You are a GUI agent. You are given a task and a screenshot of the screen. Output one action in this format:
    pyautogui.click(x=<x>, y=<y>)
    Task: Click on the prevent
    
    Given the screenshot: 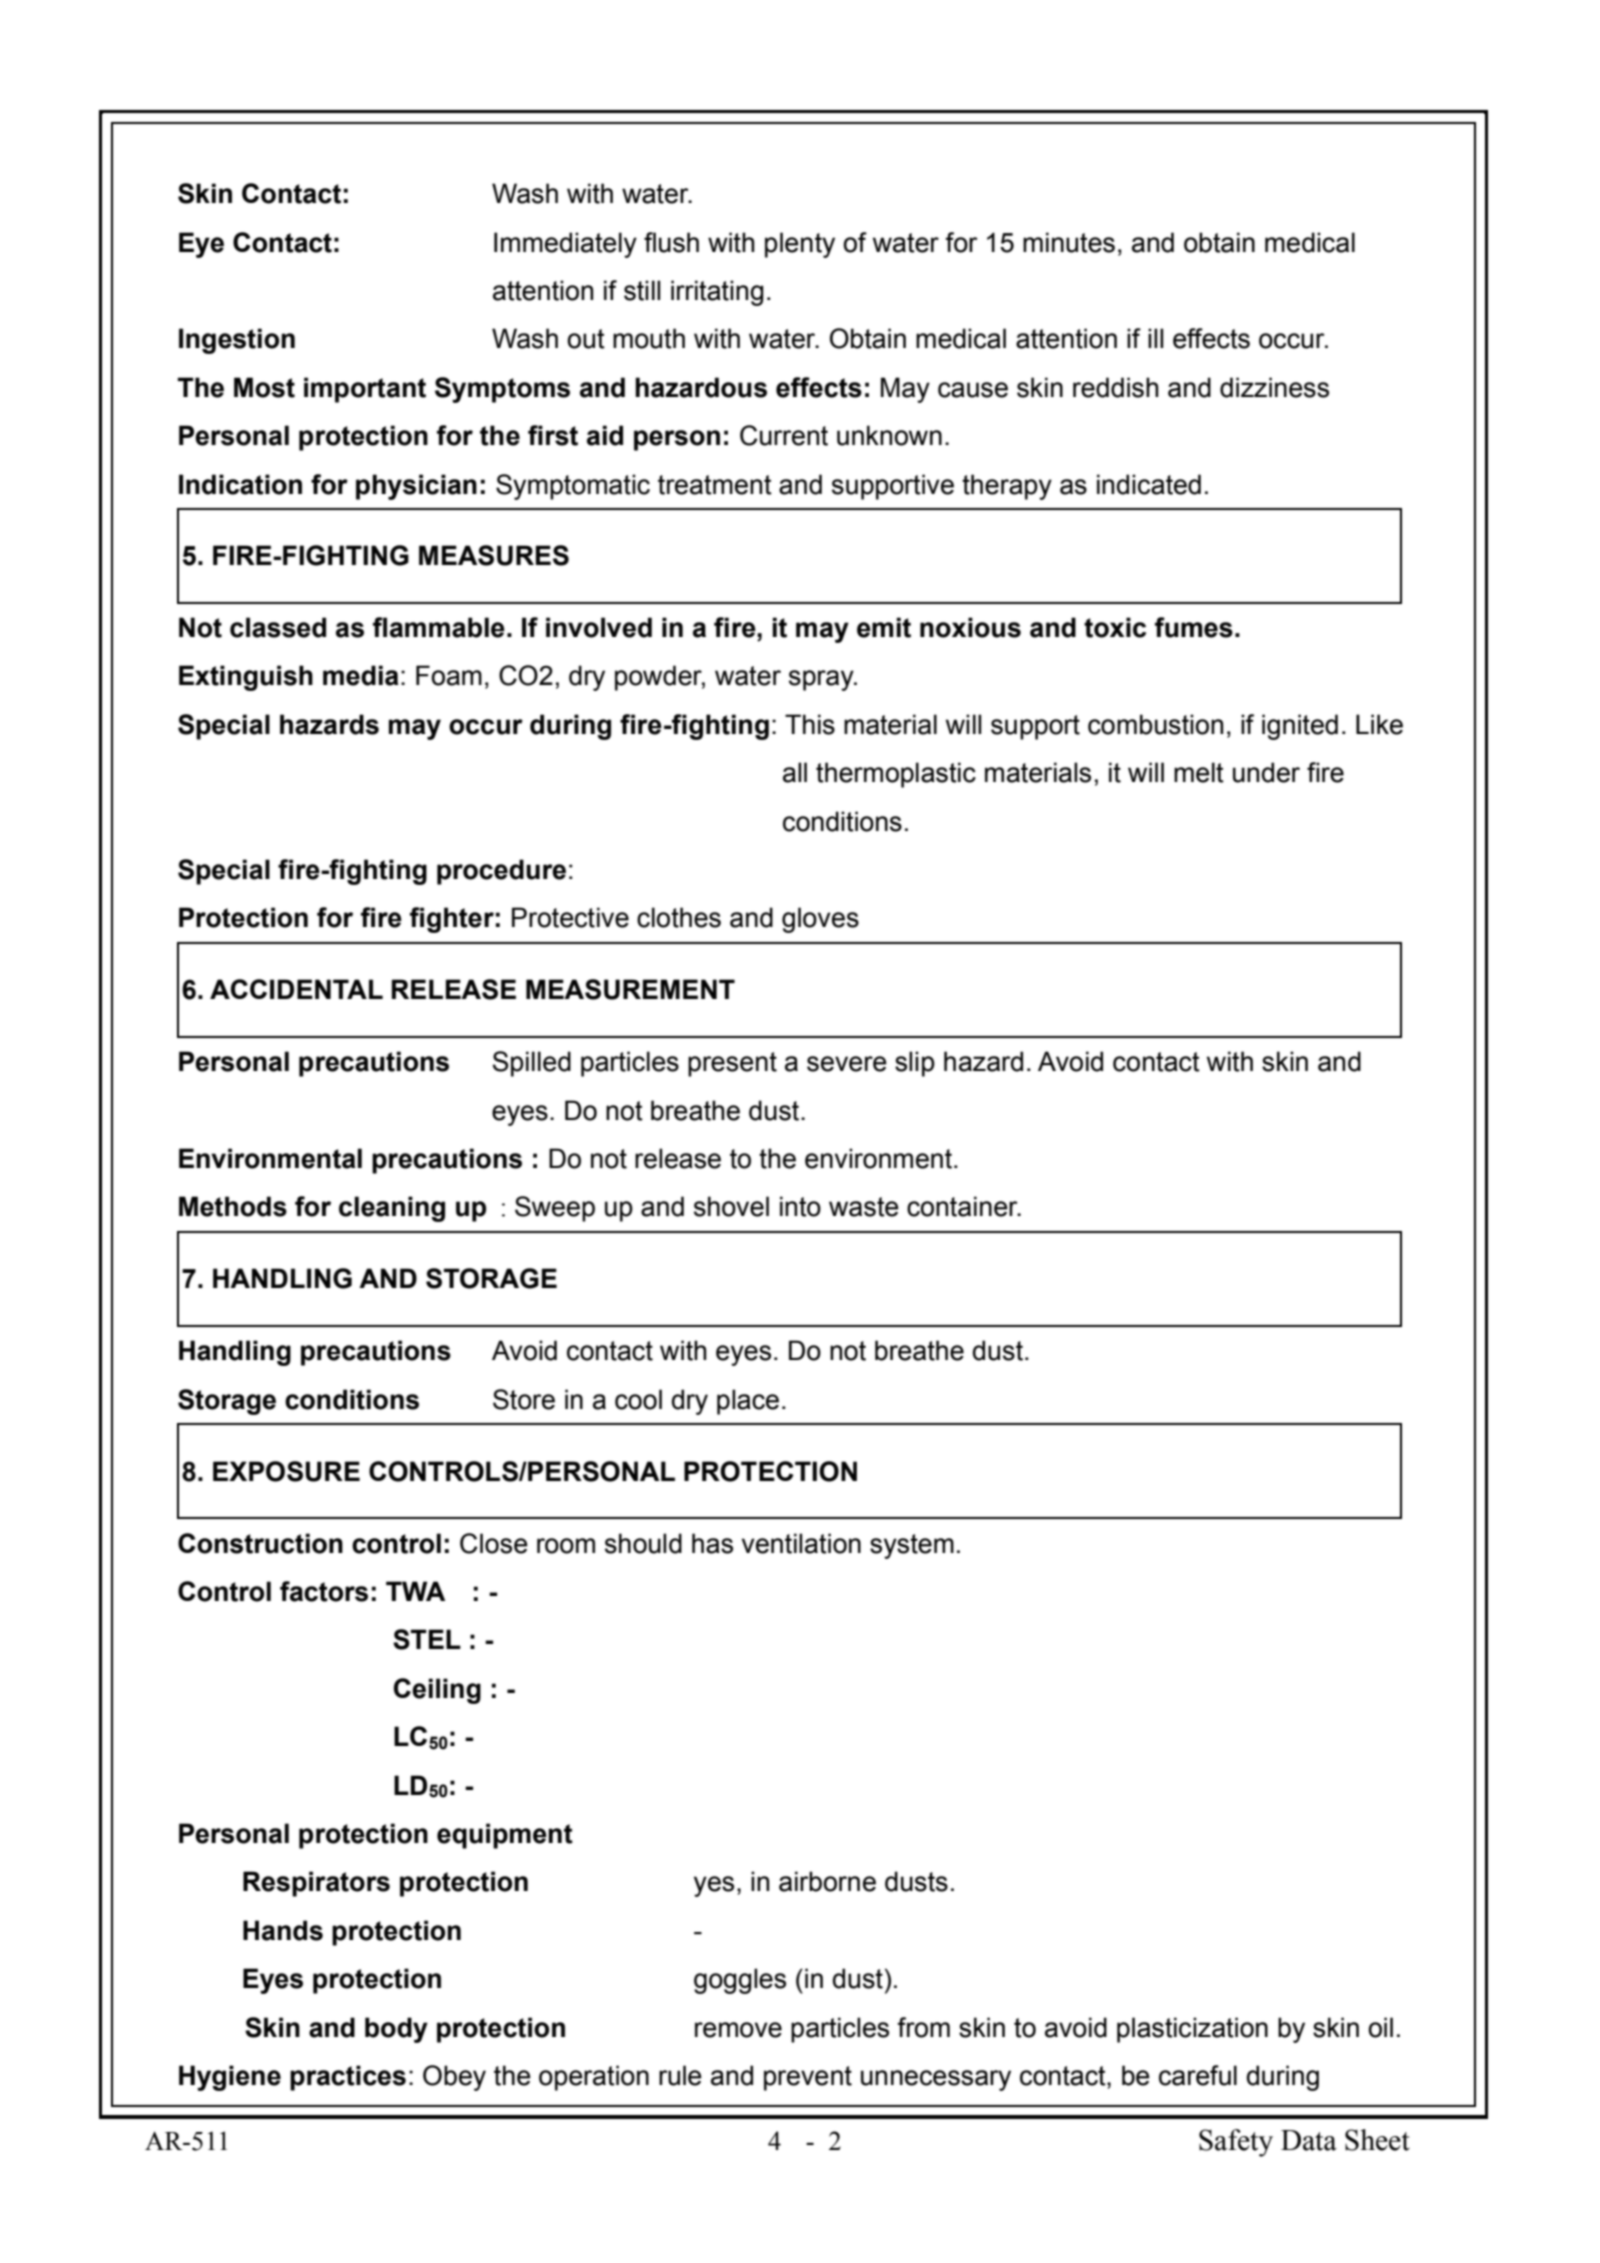 What is the action you would take?
    pyautogui.click(x=808, y=2078)
